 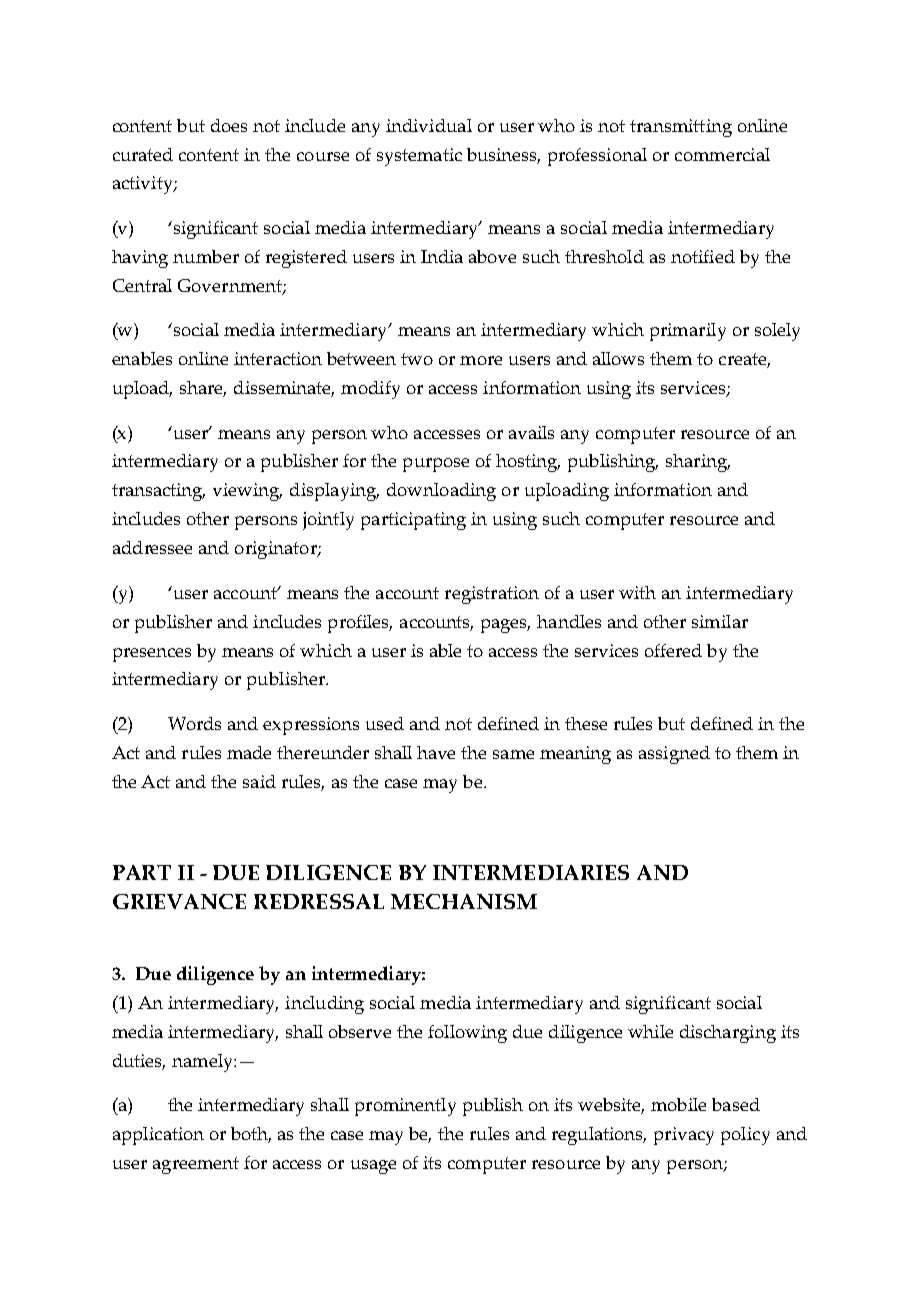 What do you see at coordinates (405, 1107) in the screenshot?
I see `prominently` at bounding box center [405, 1107].
